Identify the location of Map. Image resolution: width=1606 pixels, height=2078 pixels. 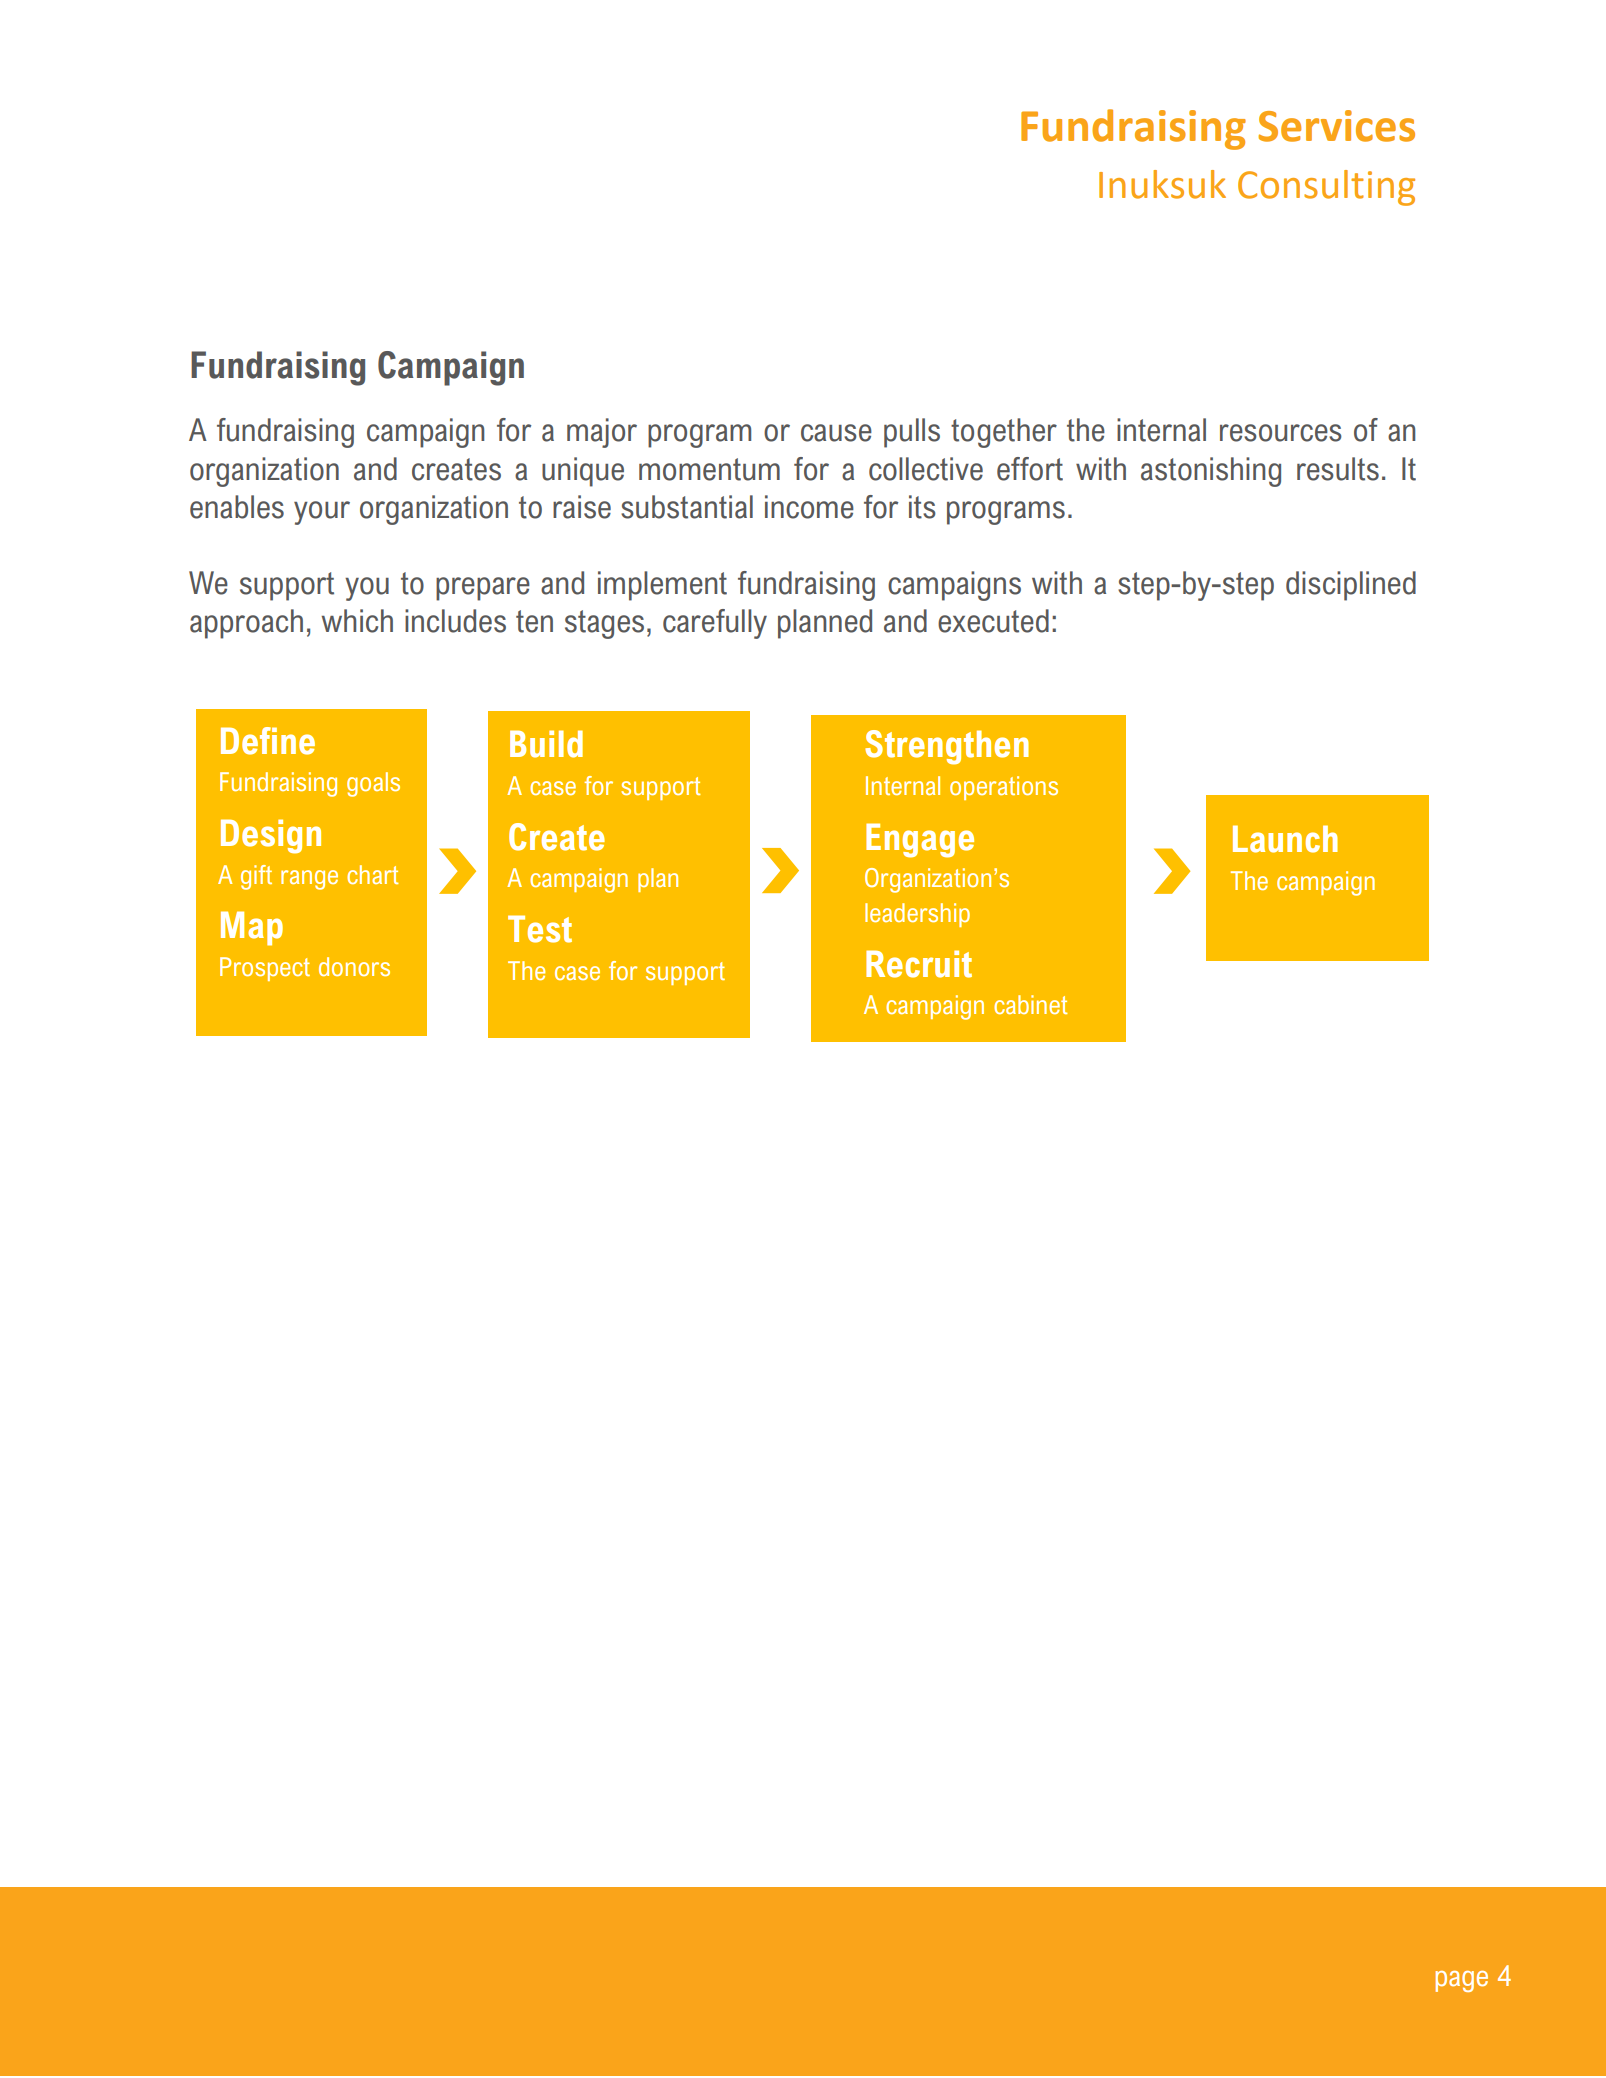
(252, 928).
